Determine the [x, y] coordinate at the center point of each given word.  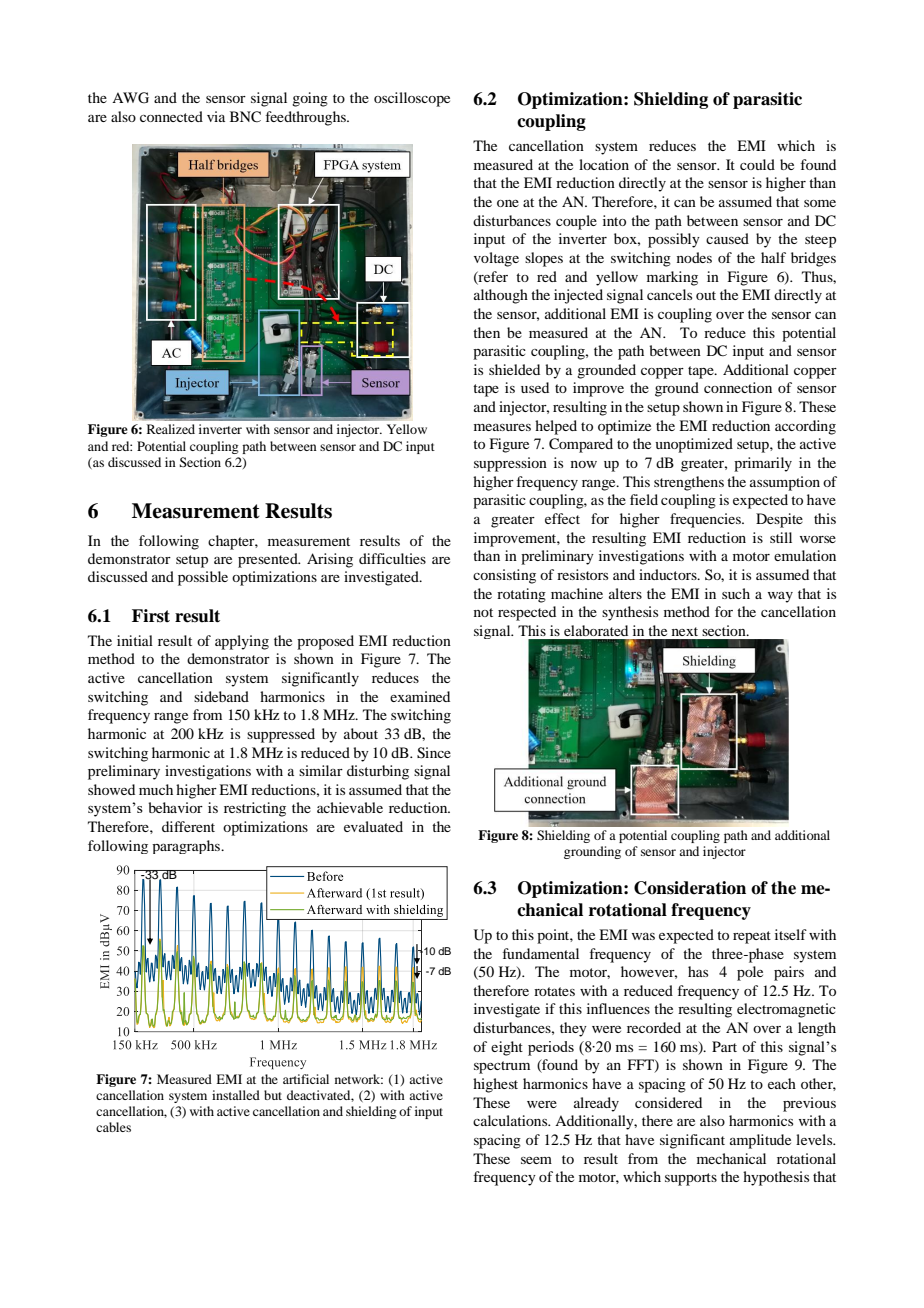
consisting [504, 576]
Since [434, 753]
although [501, 296]
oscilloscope [412, 99]
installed [236, 1095]
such [736, 593]
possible [203, 578]
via [216, 116]
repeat [752, 937]
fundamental [541, 953]
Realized [171, 429]
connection [738, 387]
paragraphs [187, 847]
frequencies [707, 520]
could [757, 164]
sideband [221, 696]
